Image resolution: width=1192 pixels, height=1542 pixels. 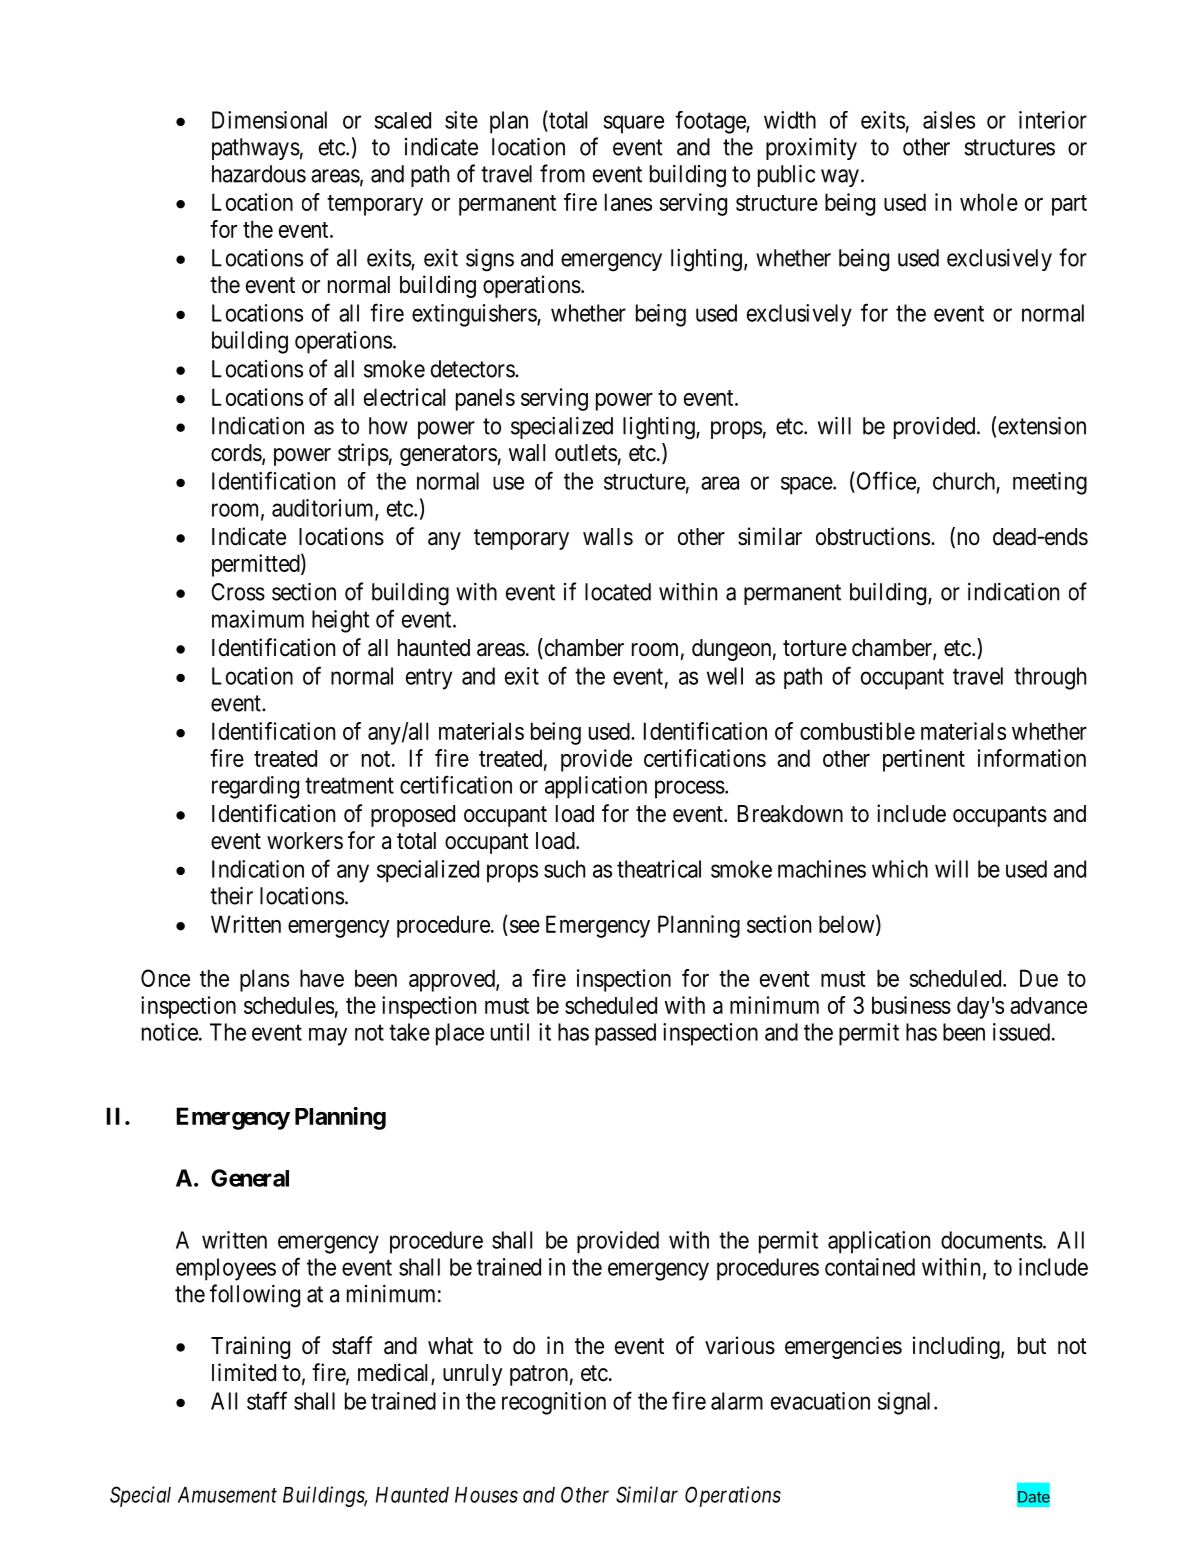 What do you see at coordinates (227, 1495) in the image?
I see `Amusement` at bounding box center [227, 1495].
